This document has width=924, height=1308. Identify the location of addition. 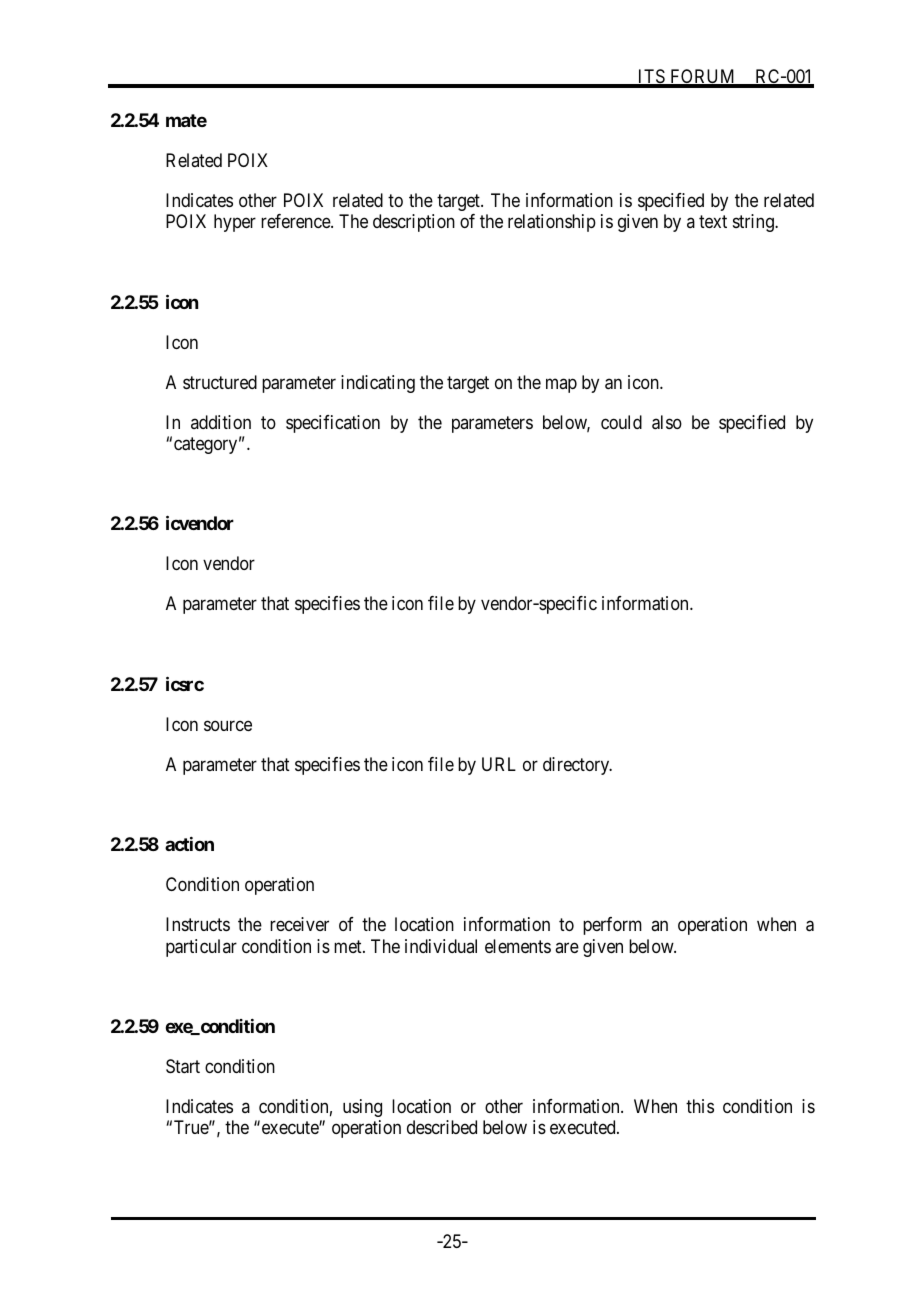
(221, 422).
